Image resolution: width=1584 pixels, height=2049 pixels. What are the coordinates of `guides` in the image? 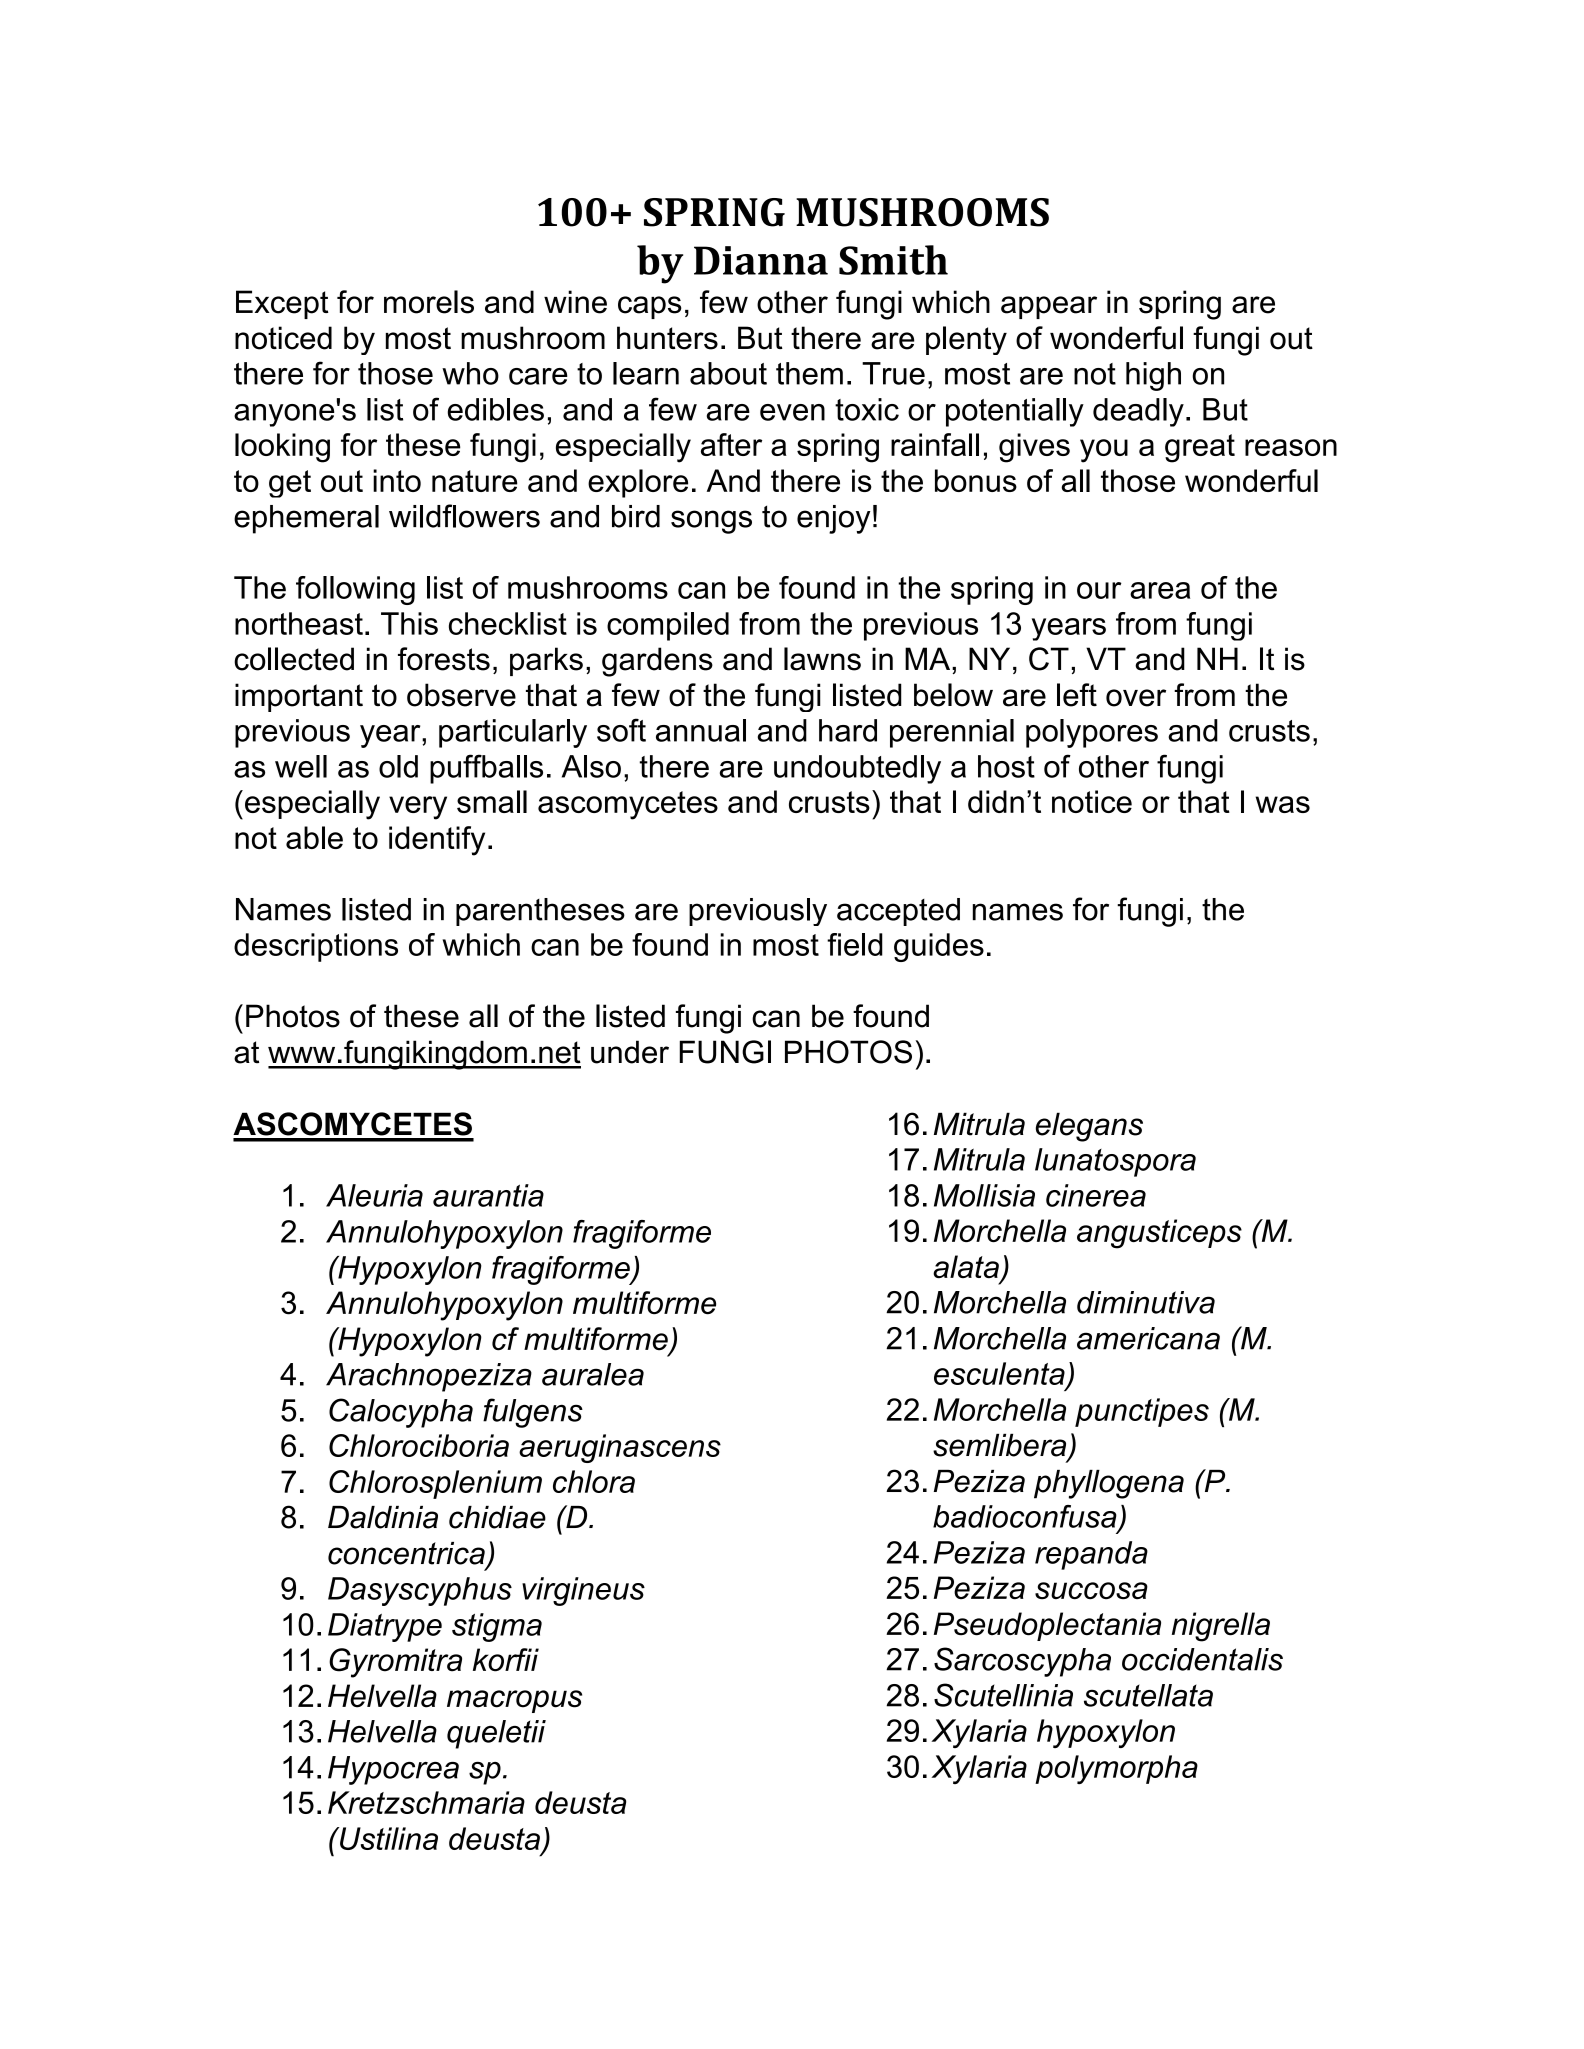 It's located at (939, 947).
